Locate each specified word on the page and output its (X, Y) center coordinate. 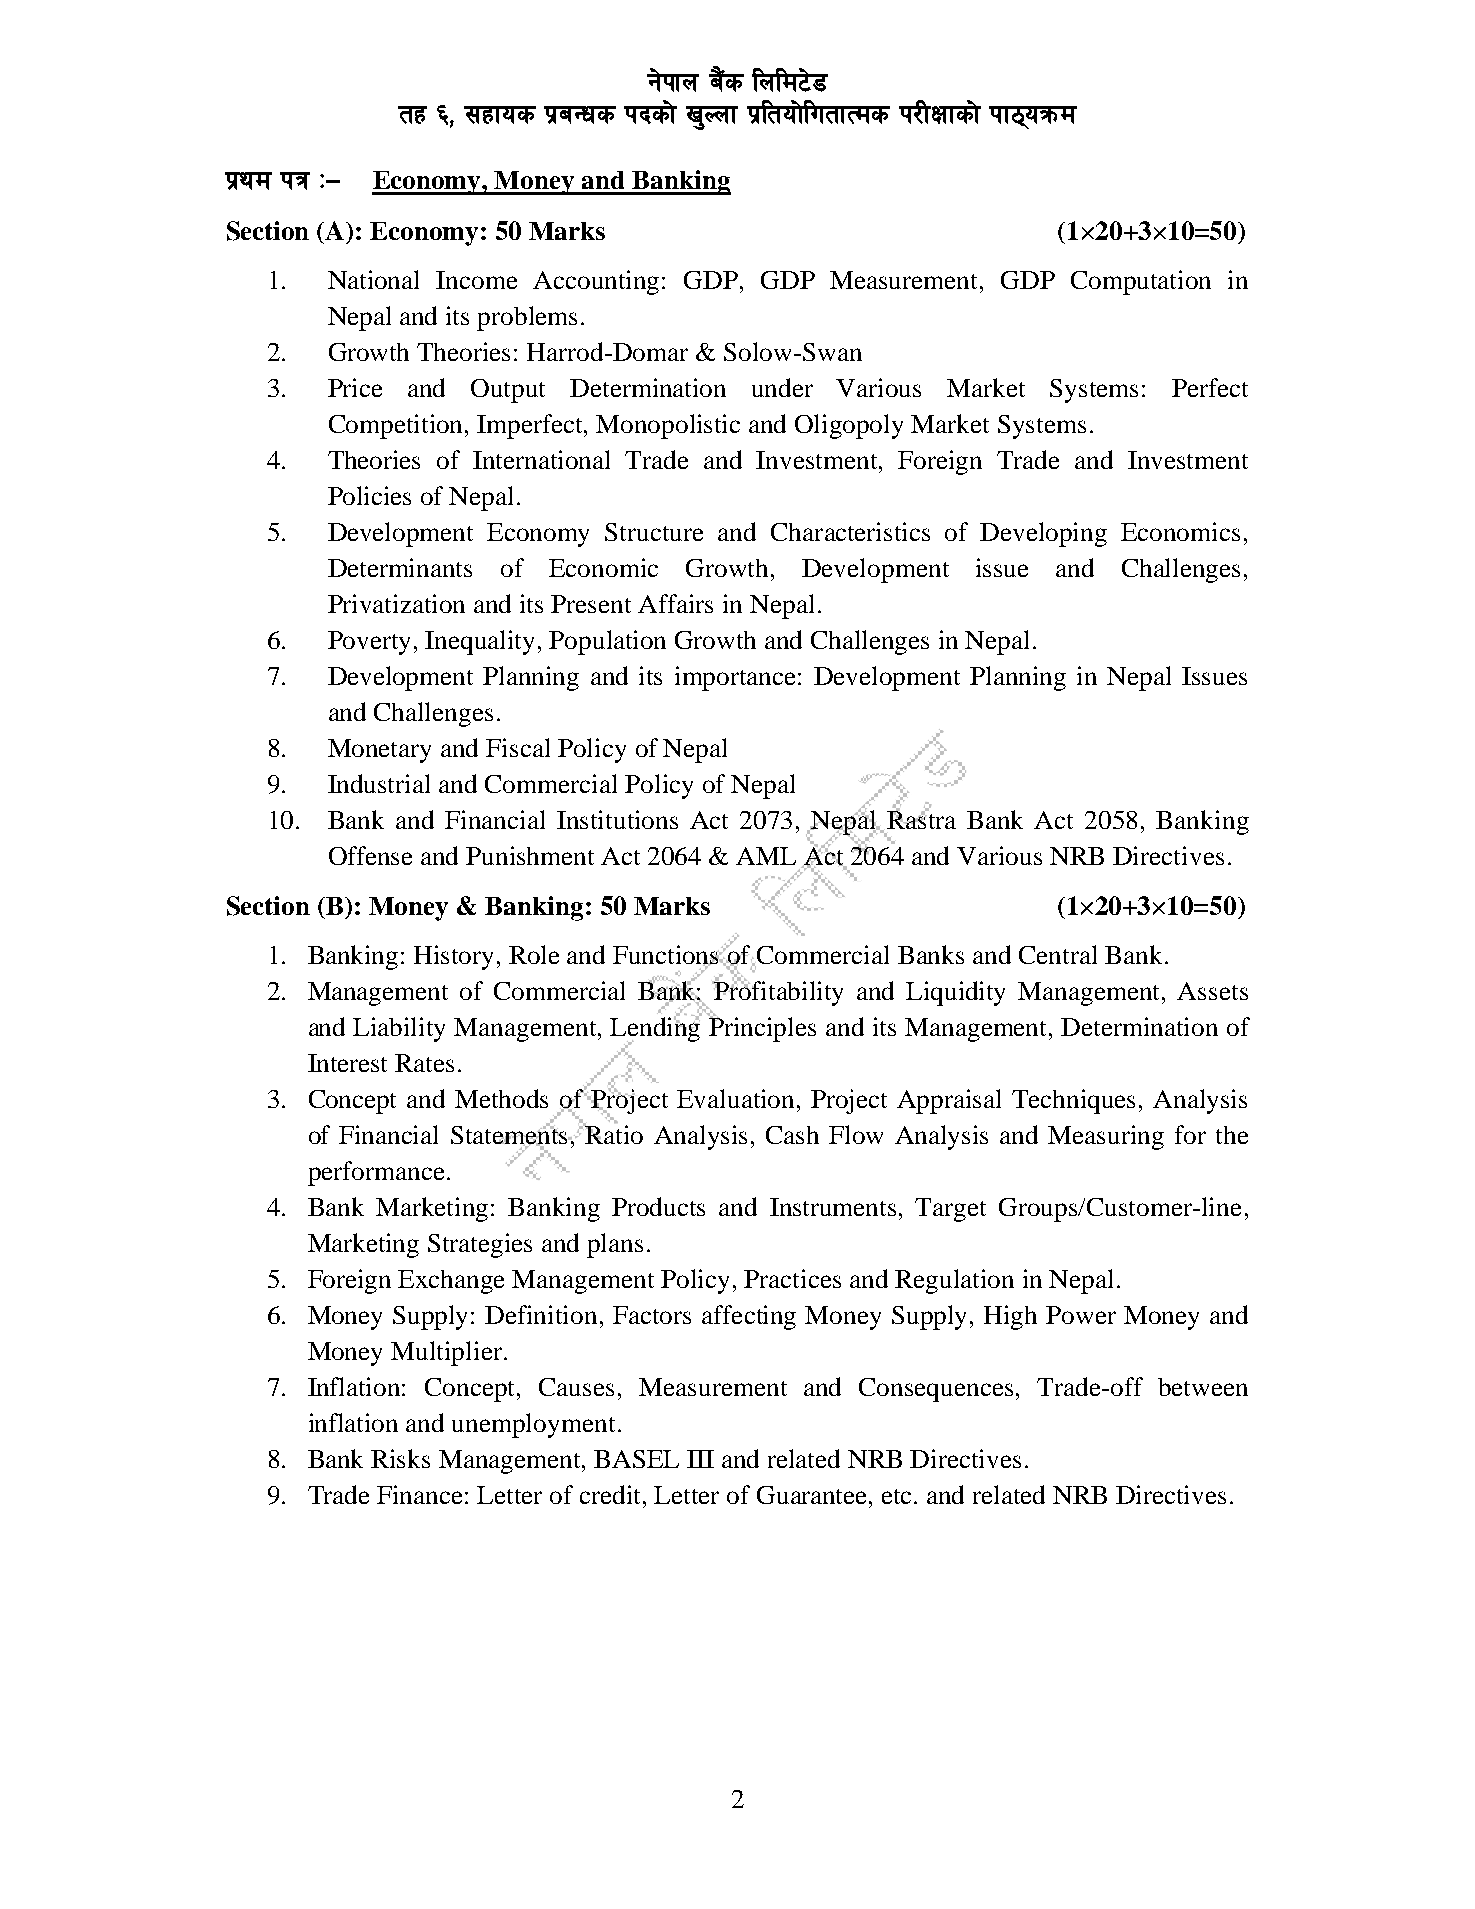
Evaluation (737, 1098)
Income (476, 280)
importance (737, 678)
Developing (1043, 534)
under (782, 387)
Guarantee (813, 1495)
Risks (400, 1458)
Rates (424, 1063)
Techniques (1073, 1101)
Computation (1141, 282)
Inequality (479, 642)
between (1203, 1387)
